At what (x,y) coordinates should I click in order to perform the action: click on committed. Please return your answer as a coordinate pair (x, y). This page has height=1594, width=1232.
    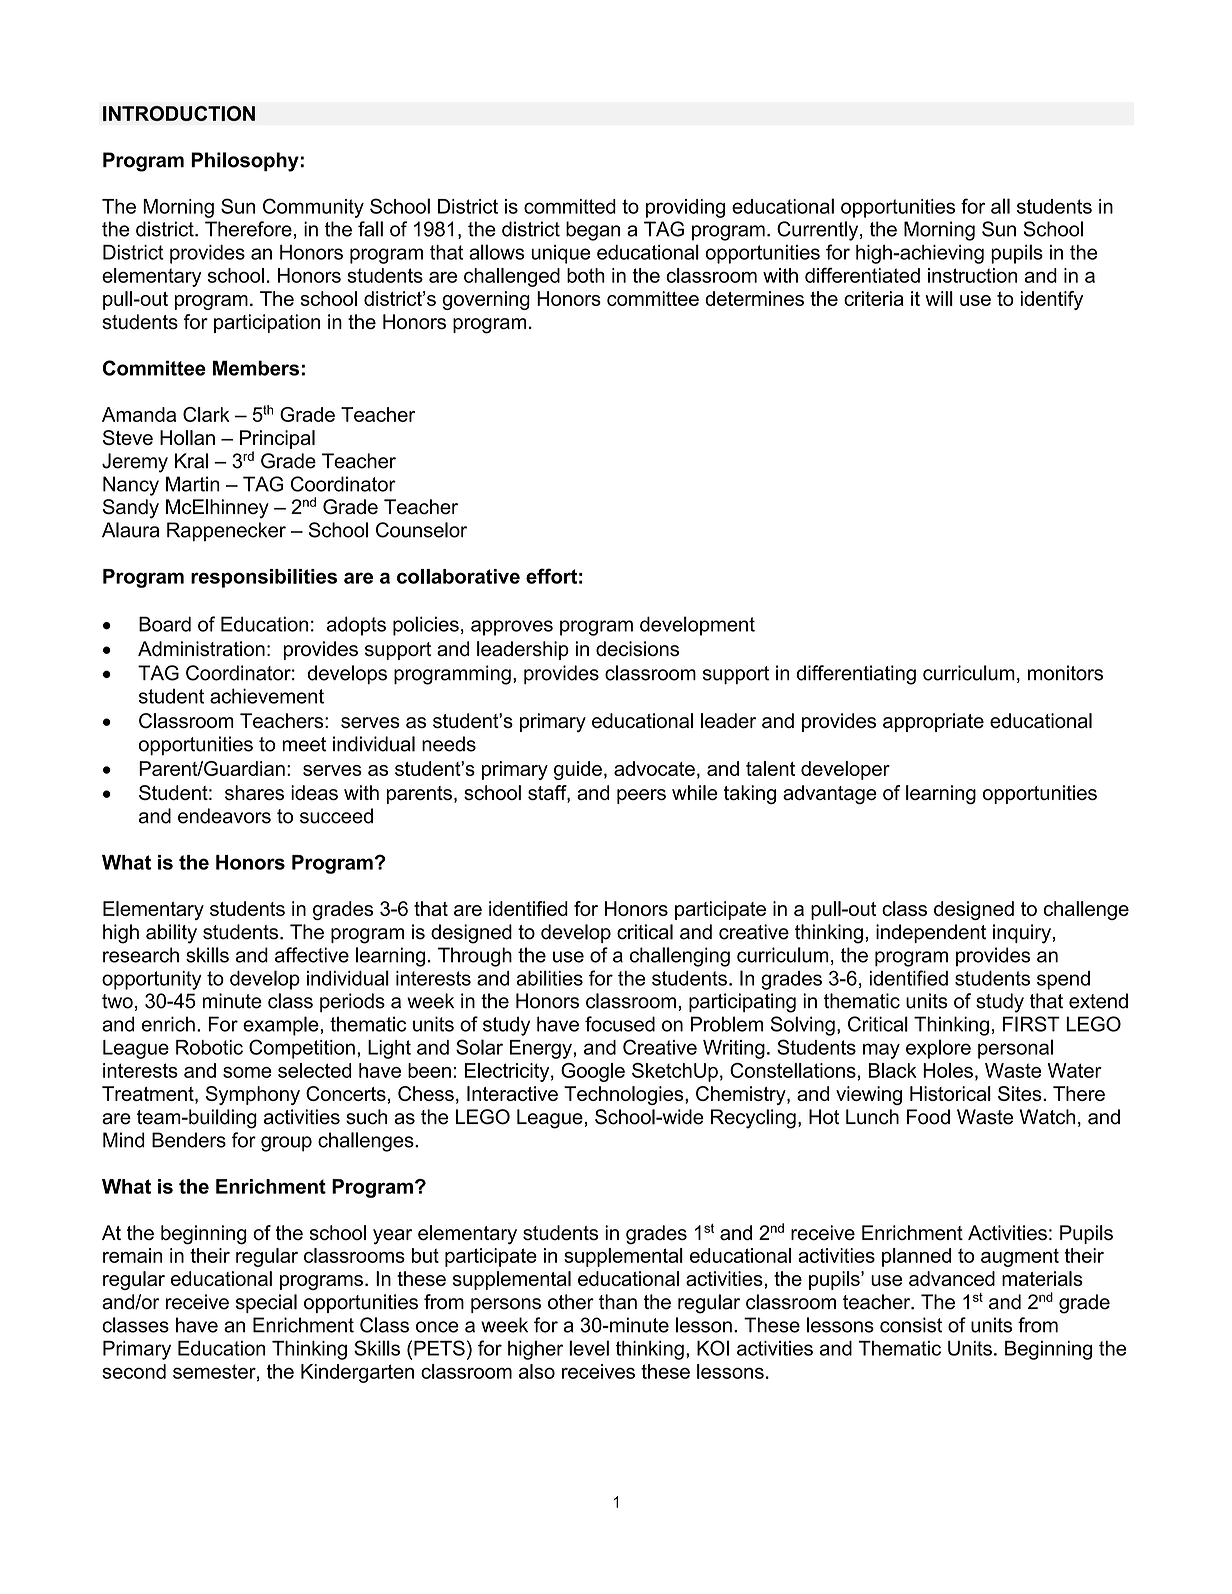
    Looking at the image, I should click on (570, 206).
